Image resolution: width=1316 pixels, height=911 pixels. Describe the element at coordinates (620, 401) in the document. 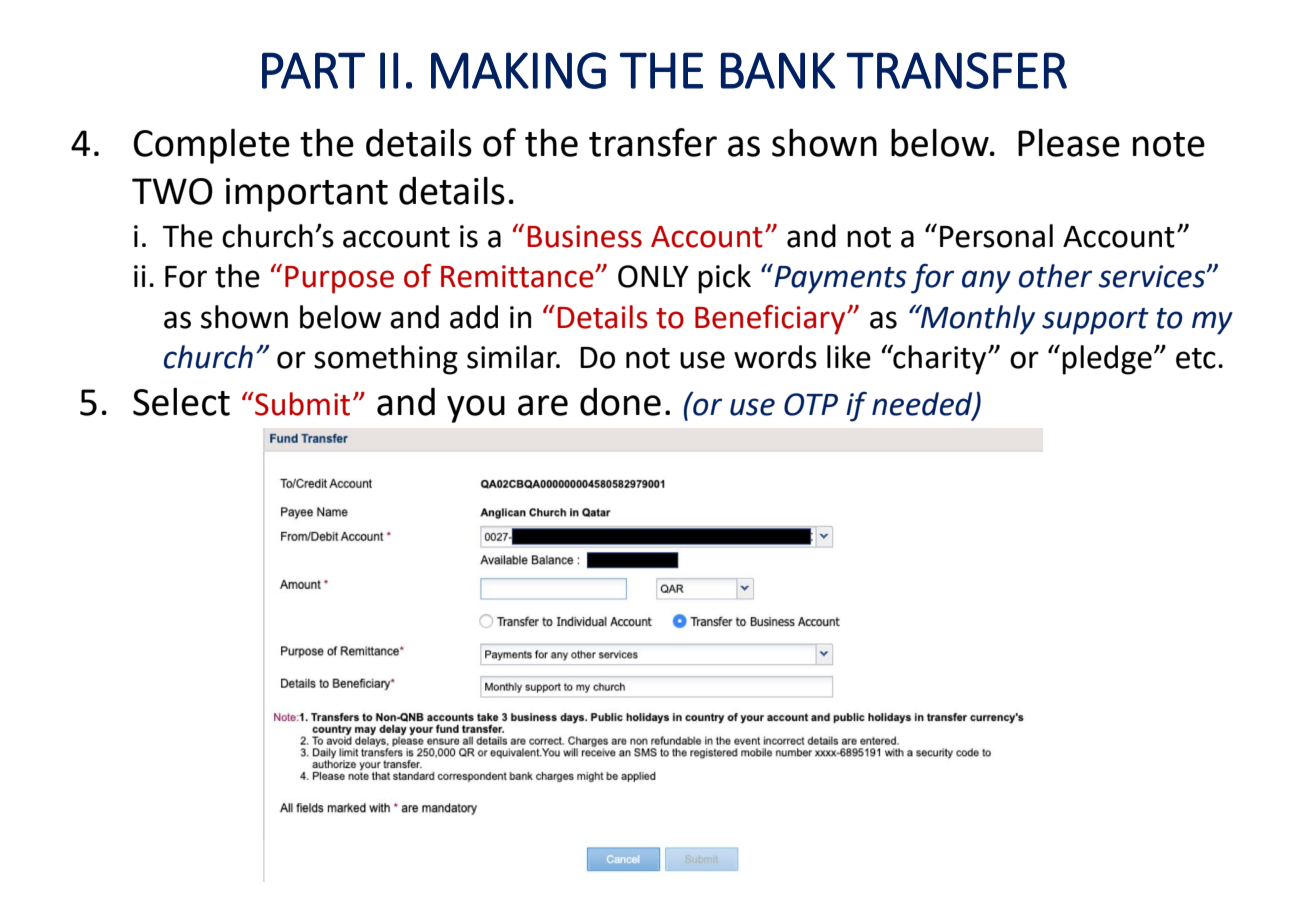

I see `done` at that location.
